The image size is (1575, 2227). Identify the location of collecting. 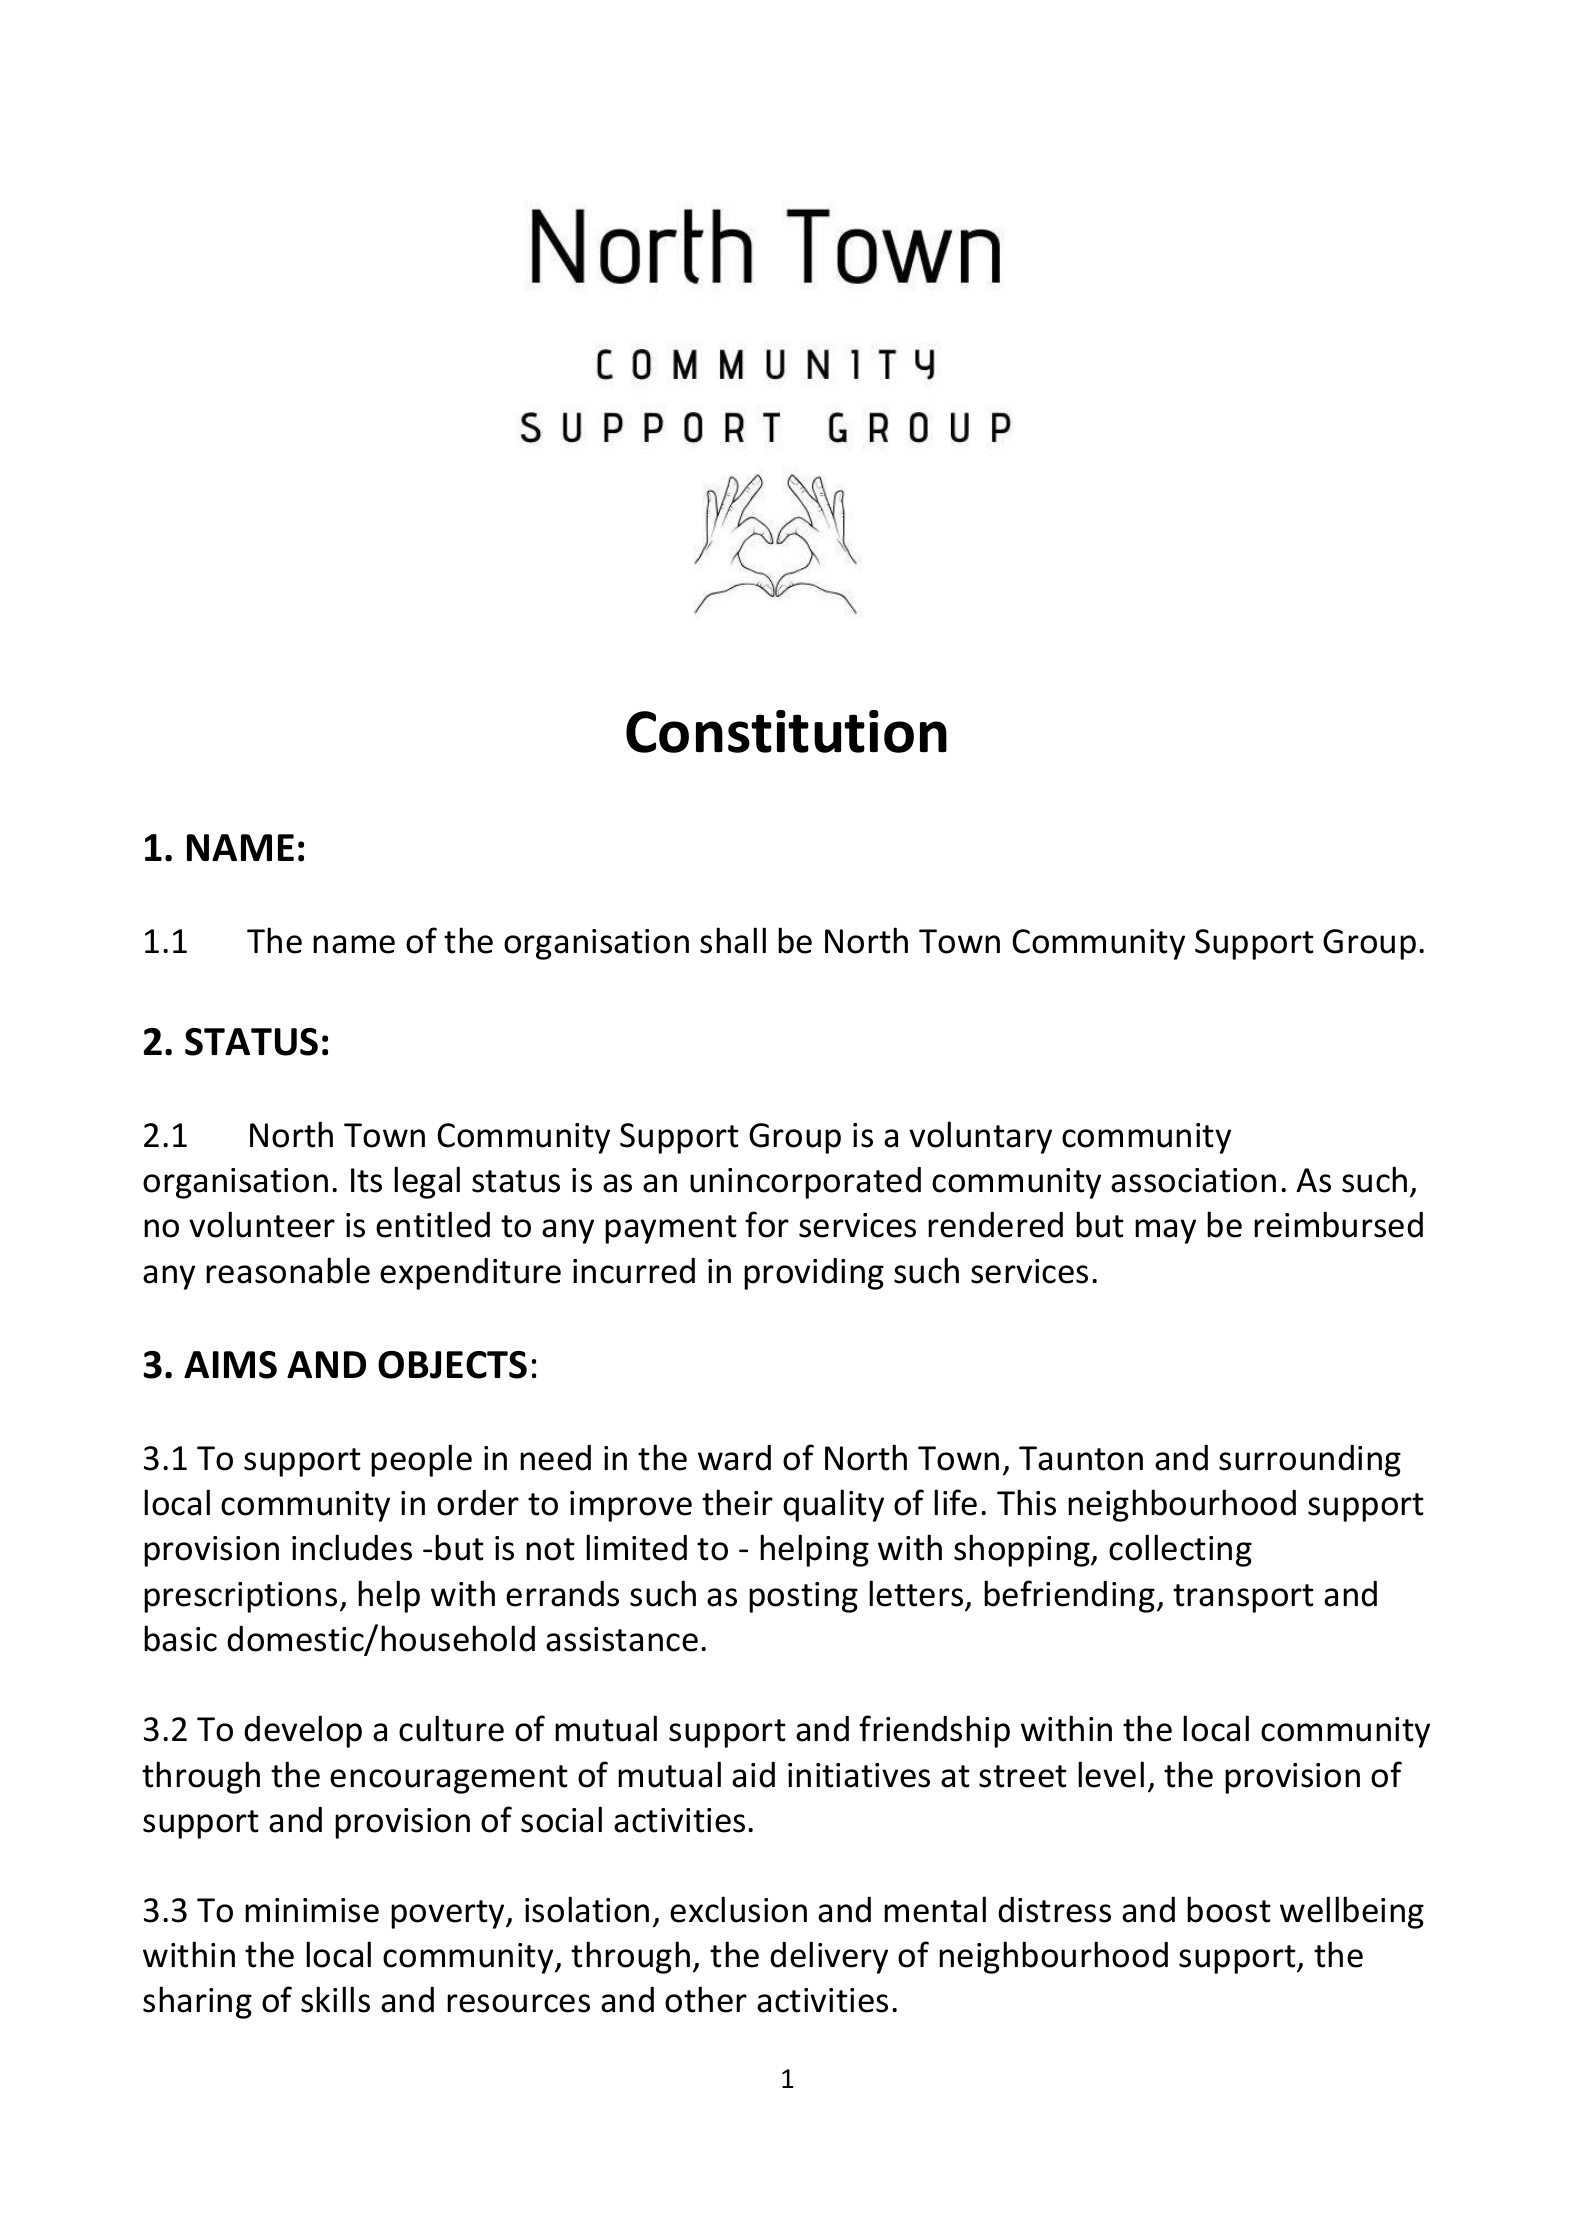
(1180, 1550).
